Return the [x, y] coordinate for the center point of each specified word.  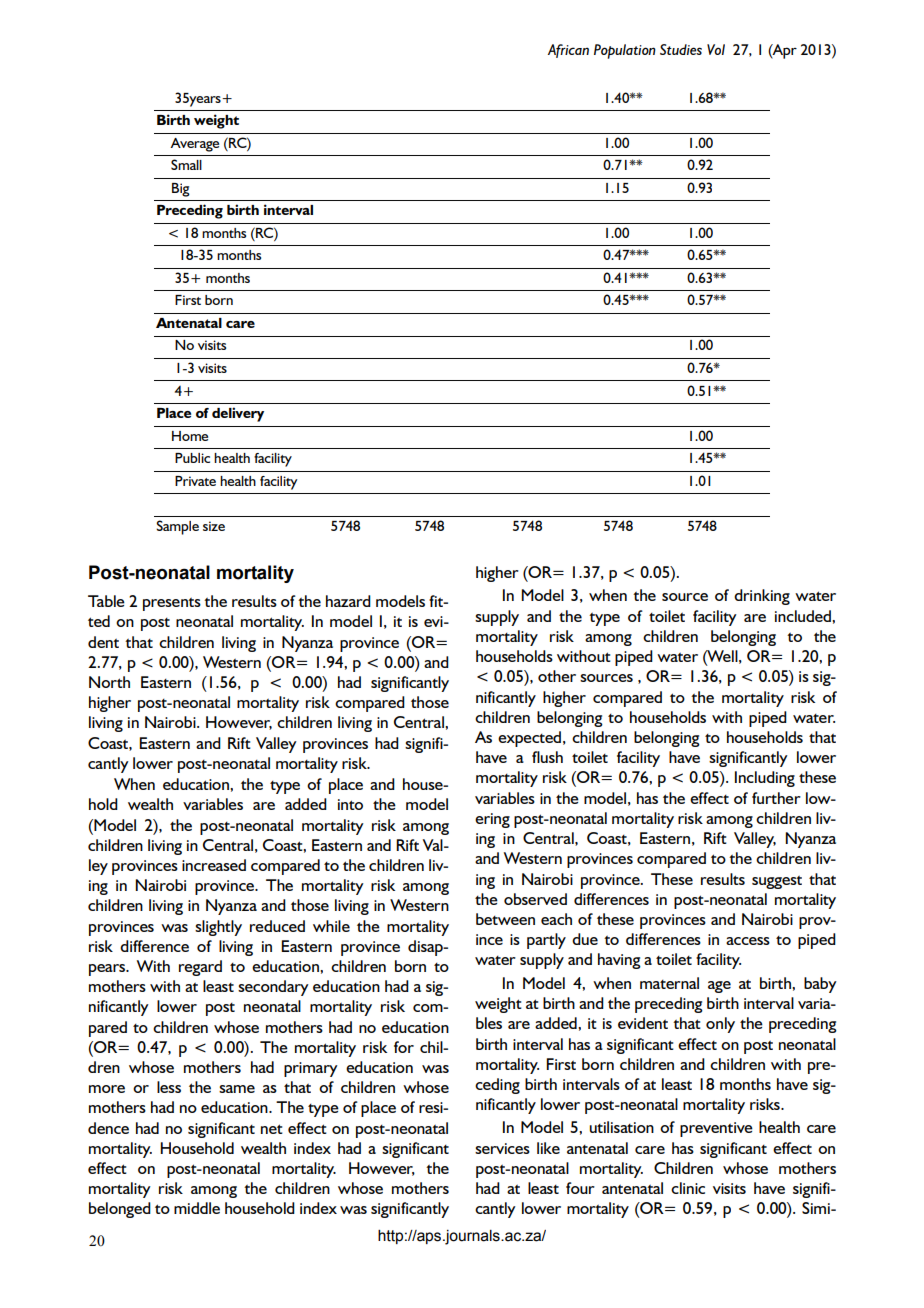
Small [186, 164]
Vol [716, 49]
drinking [762, 597]
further [776, 798]
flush [547, 757]
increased [214, 865]
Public [192, 458]
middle [197, 1208]
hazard [348, 601]
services [502, 1148]
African [568, 51]
